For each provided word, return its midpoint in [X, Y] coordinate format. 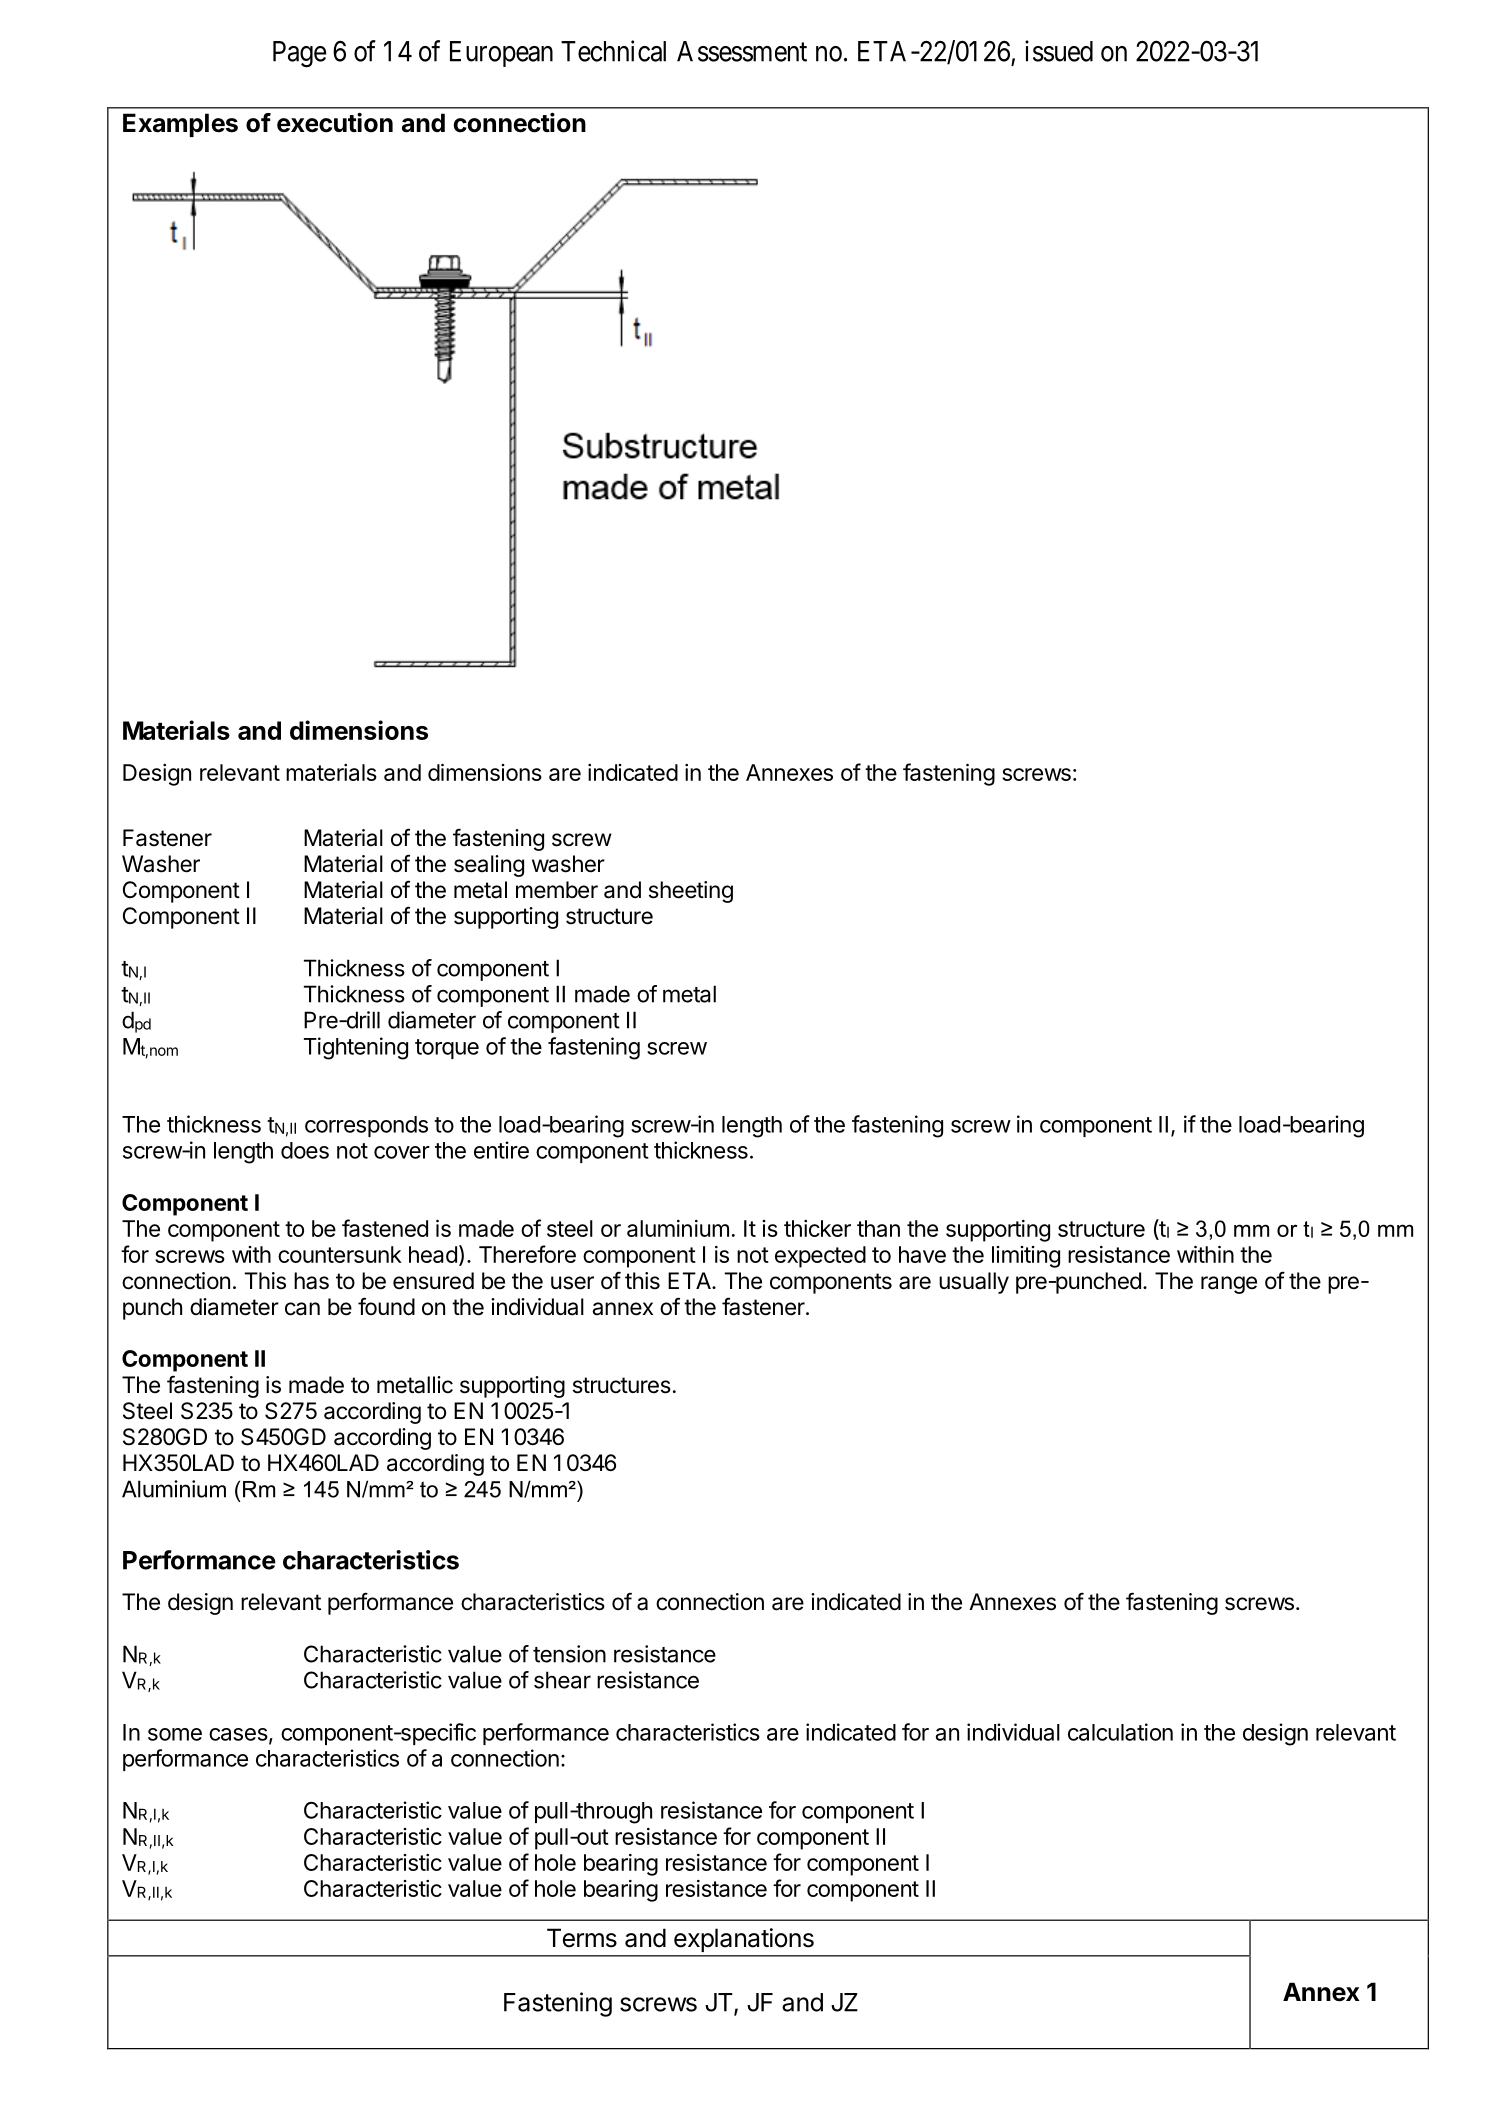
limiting [1026, 1257]
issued [1059, 51]
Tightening [356, 1048]
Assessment [742, 51]
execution [335, 123]
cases [238, 1734]
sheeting [691, 892]
